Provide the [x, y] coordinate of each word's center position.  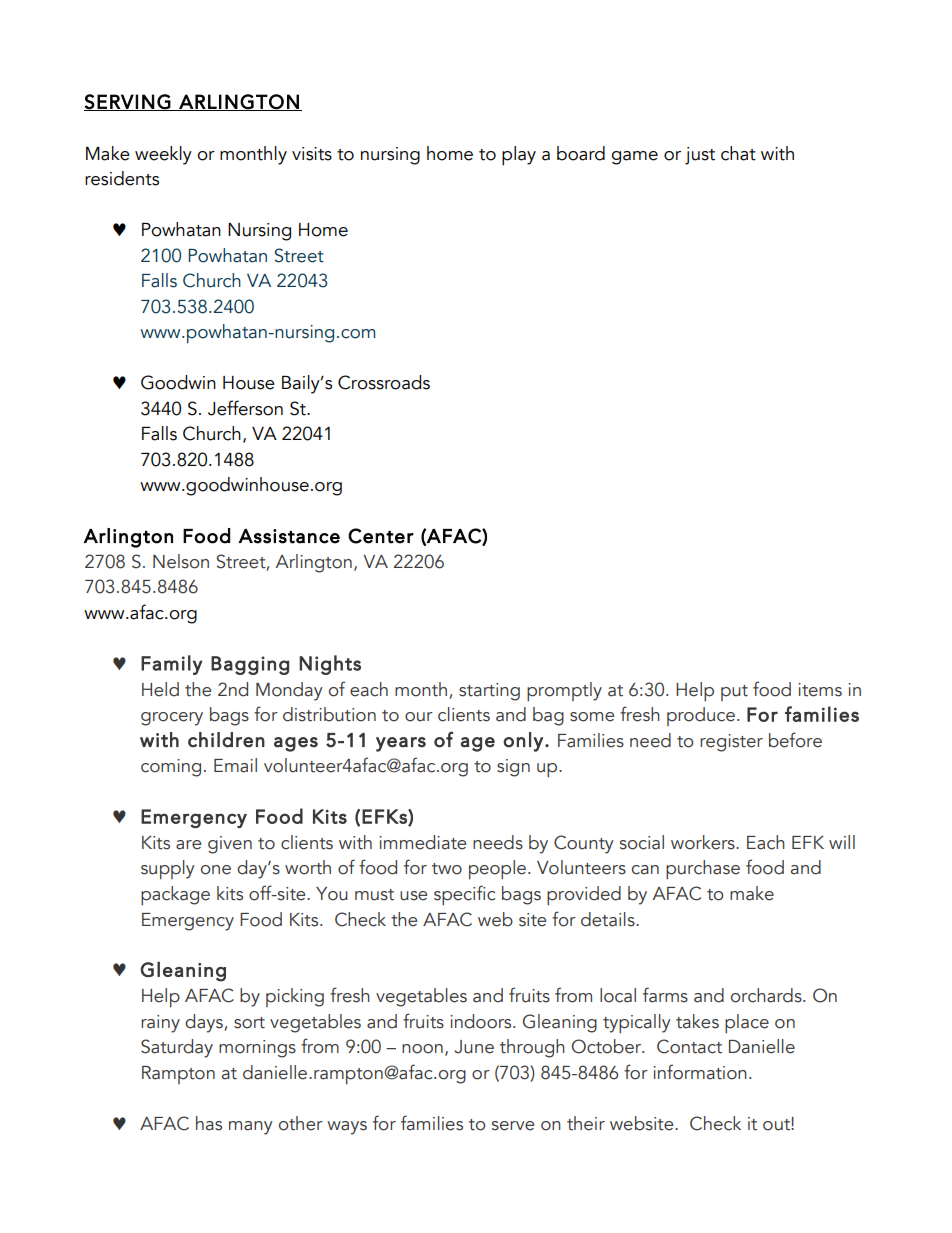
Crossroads [384, 382]
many [251, 1128]
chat [738, 153]
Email [235, 765]
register [731, 743]
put [734, 693]
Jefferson [245, 408]
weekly [163, 155]
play [519, 156]
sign [513, 768]
